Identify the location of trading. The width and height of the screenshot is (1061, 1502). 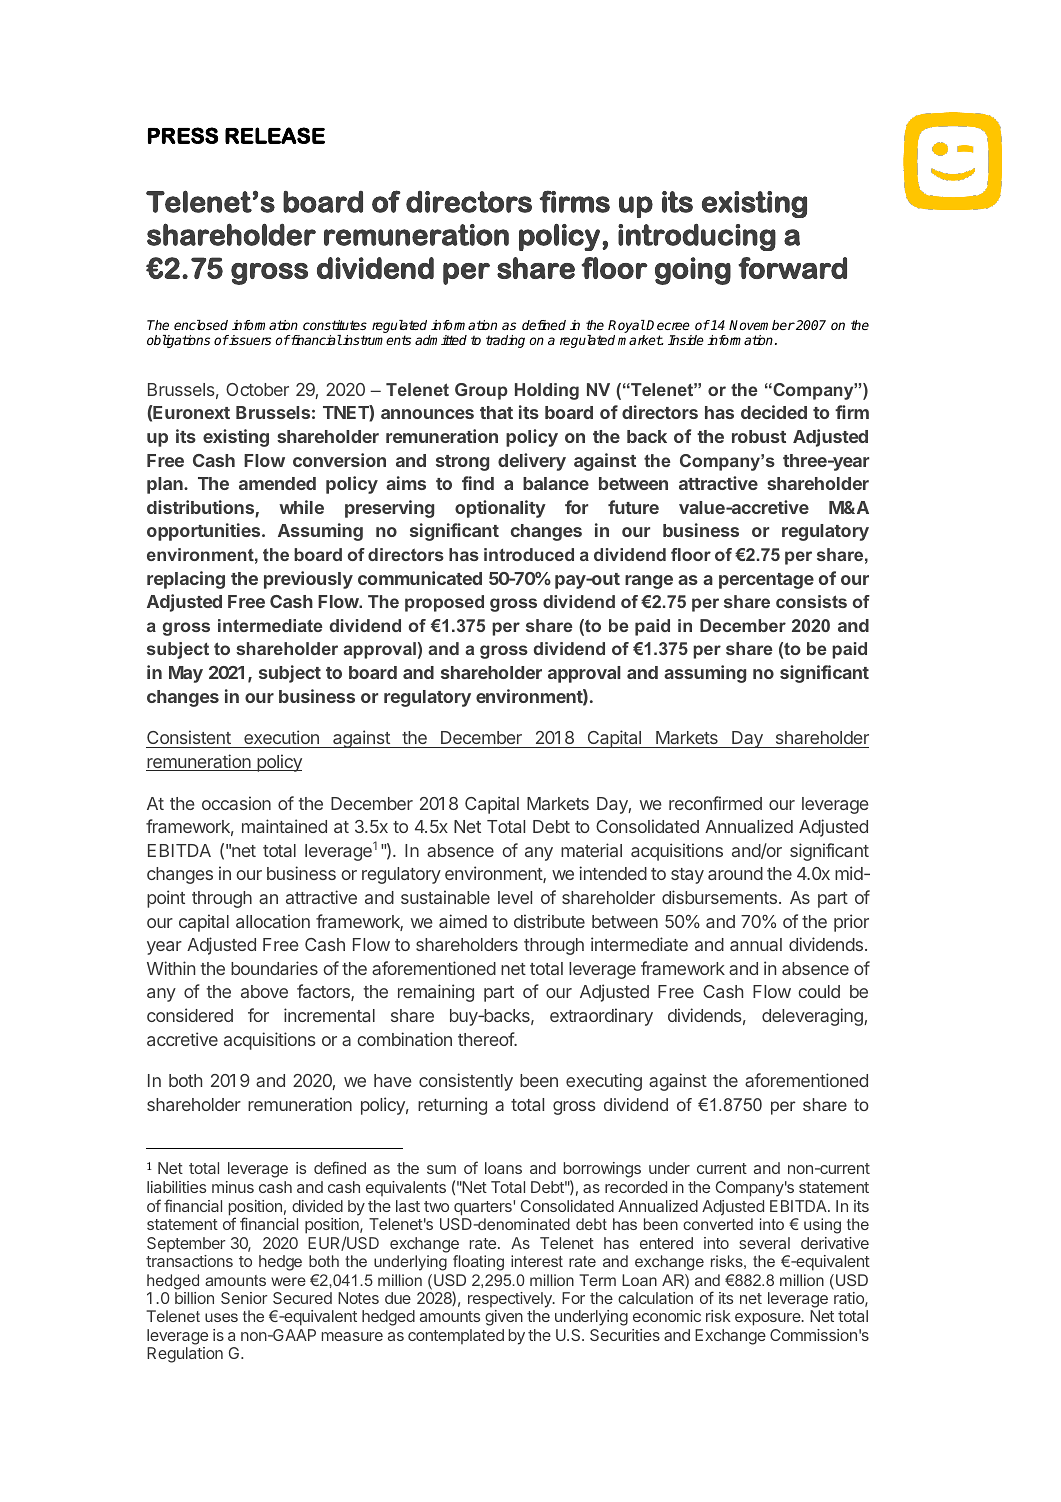
(505, 341).
